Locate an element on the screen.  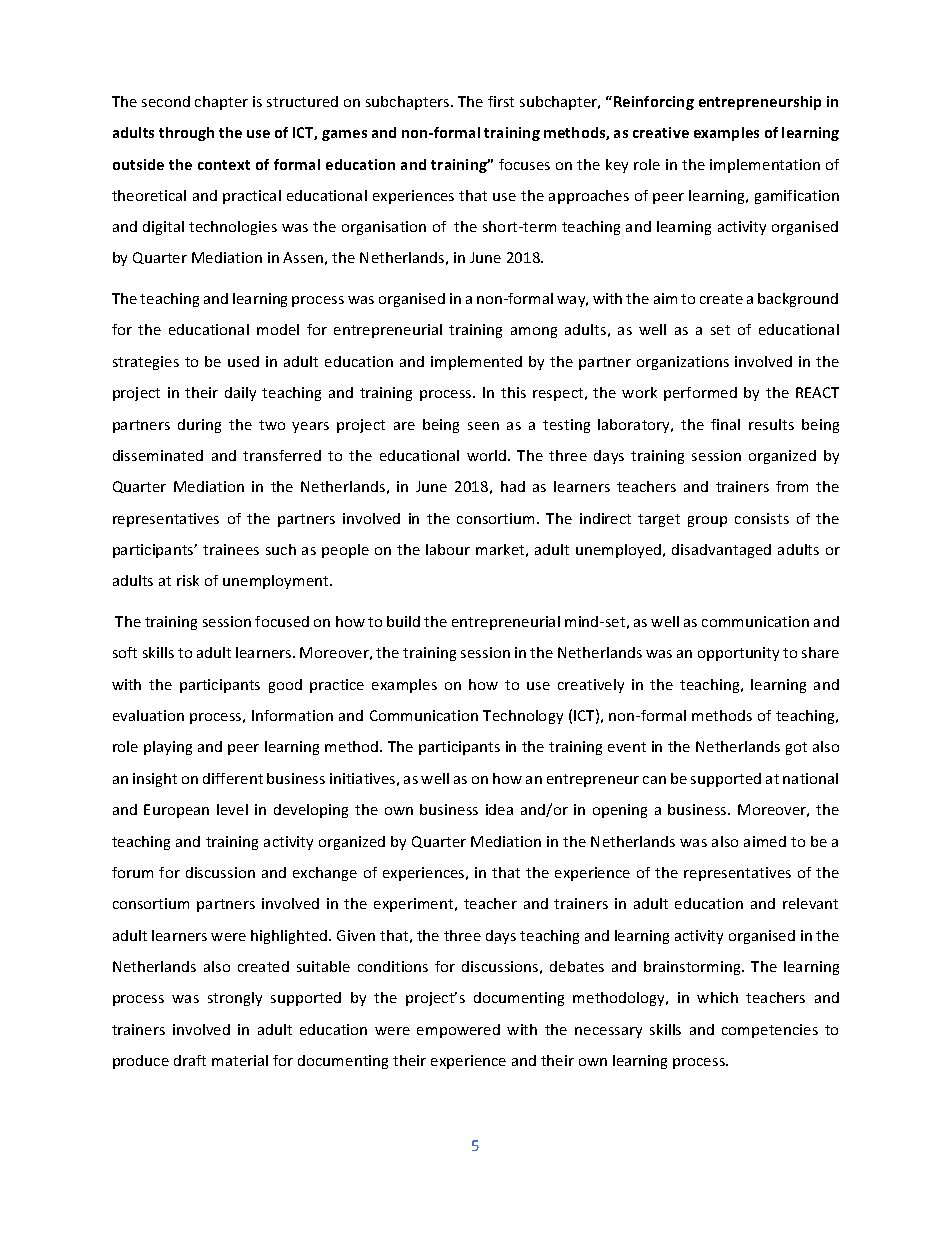
Technology is located at coordinates (523, 717).
